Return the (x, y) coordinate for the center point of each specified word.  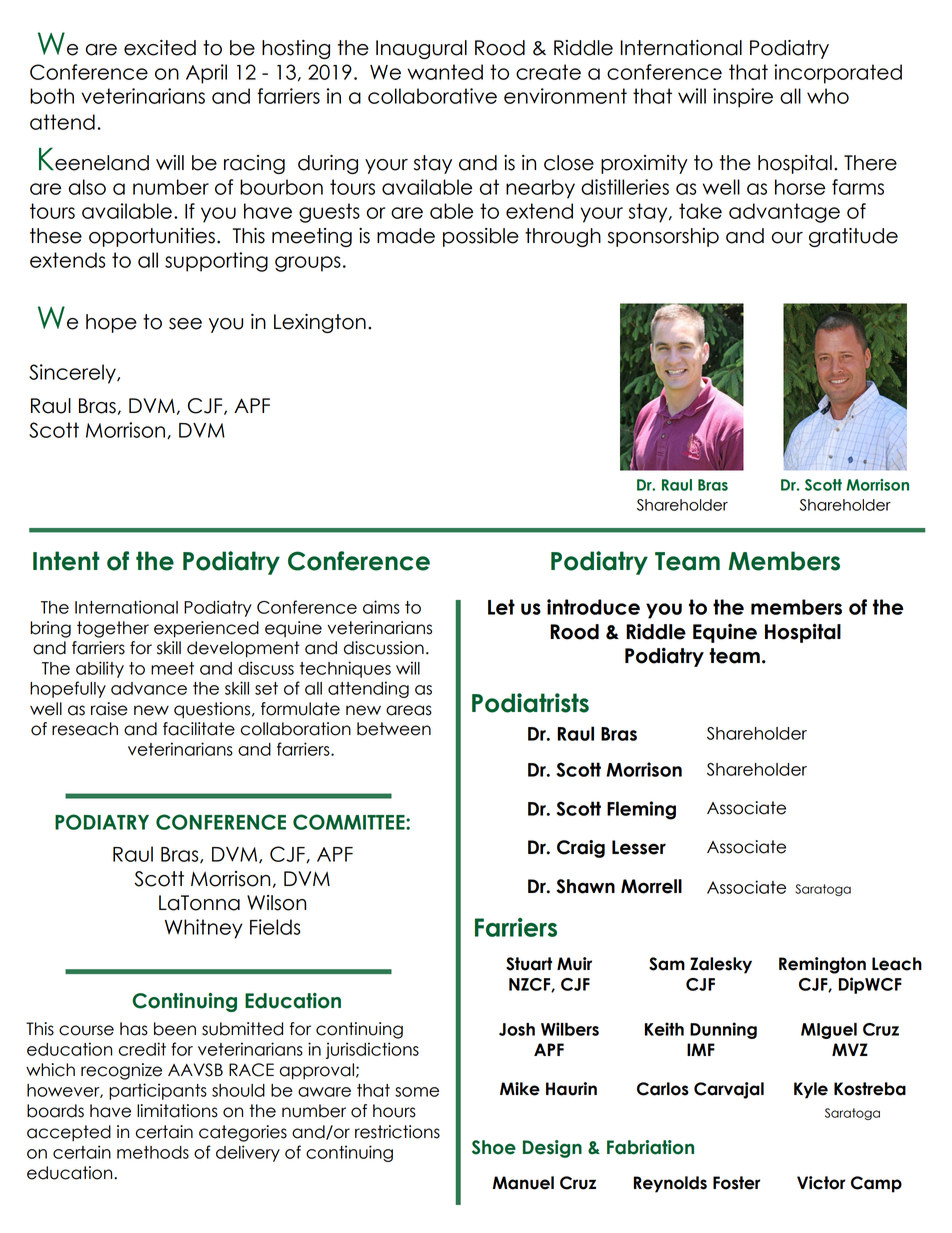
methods (153, 1152)
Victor (821, 1183)
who (828, 96)
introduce (593, 607)
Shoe (494, 1147)
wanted (445, 72)
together (113, 629)
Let (501, 607)
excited (160, 48)
